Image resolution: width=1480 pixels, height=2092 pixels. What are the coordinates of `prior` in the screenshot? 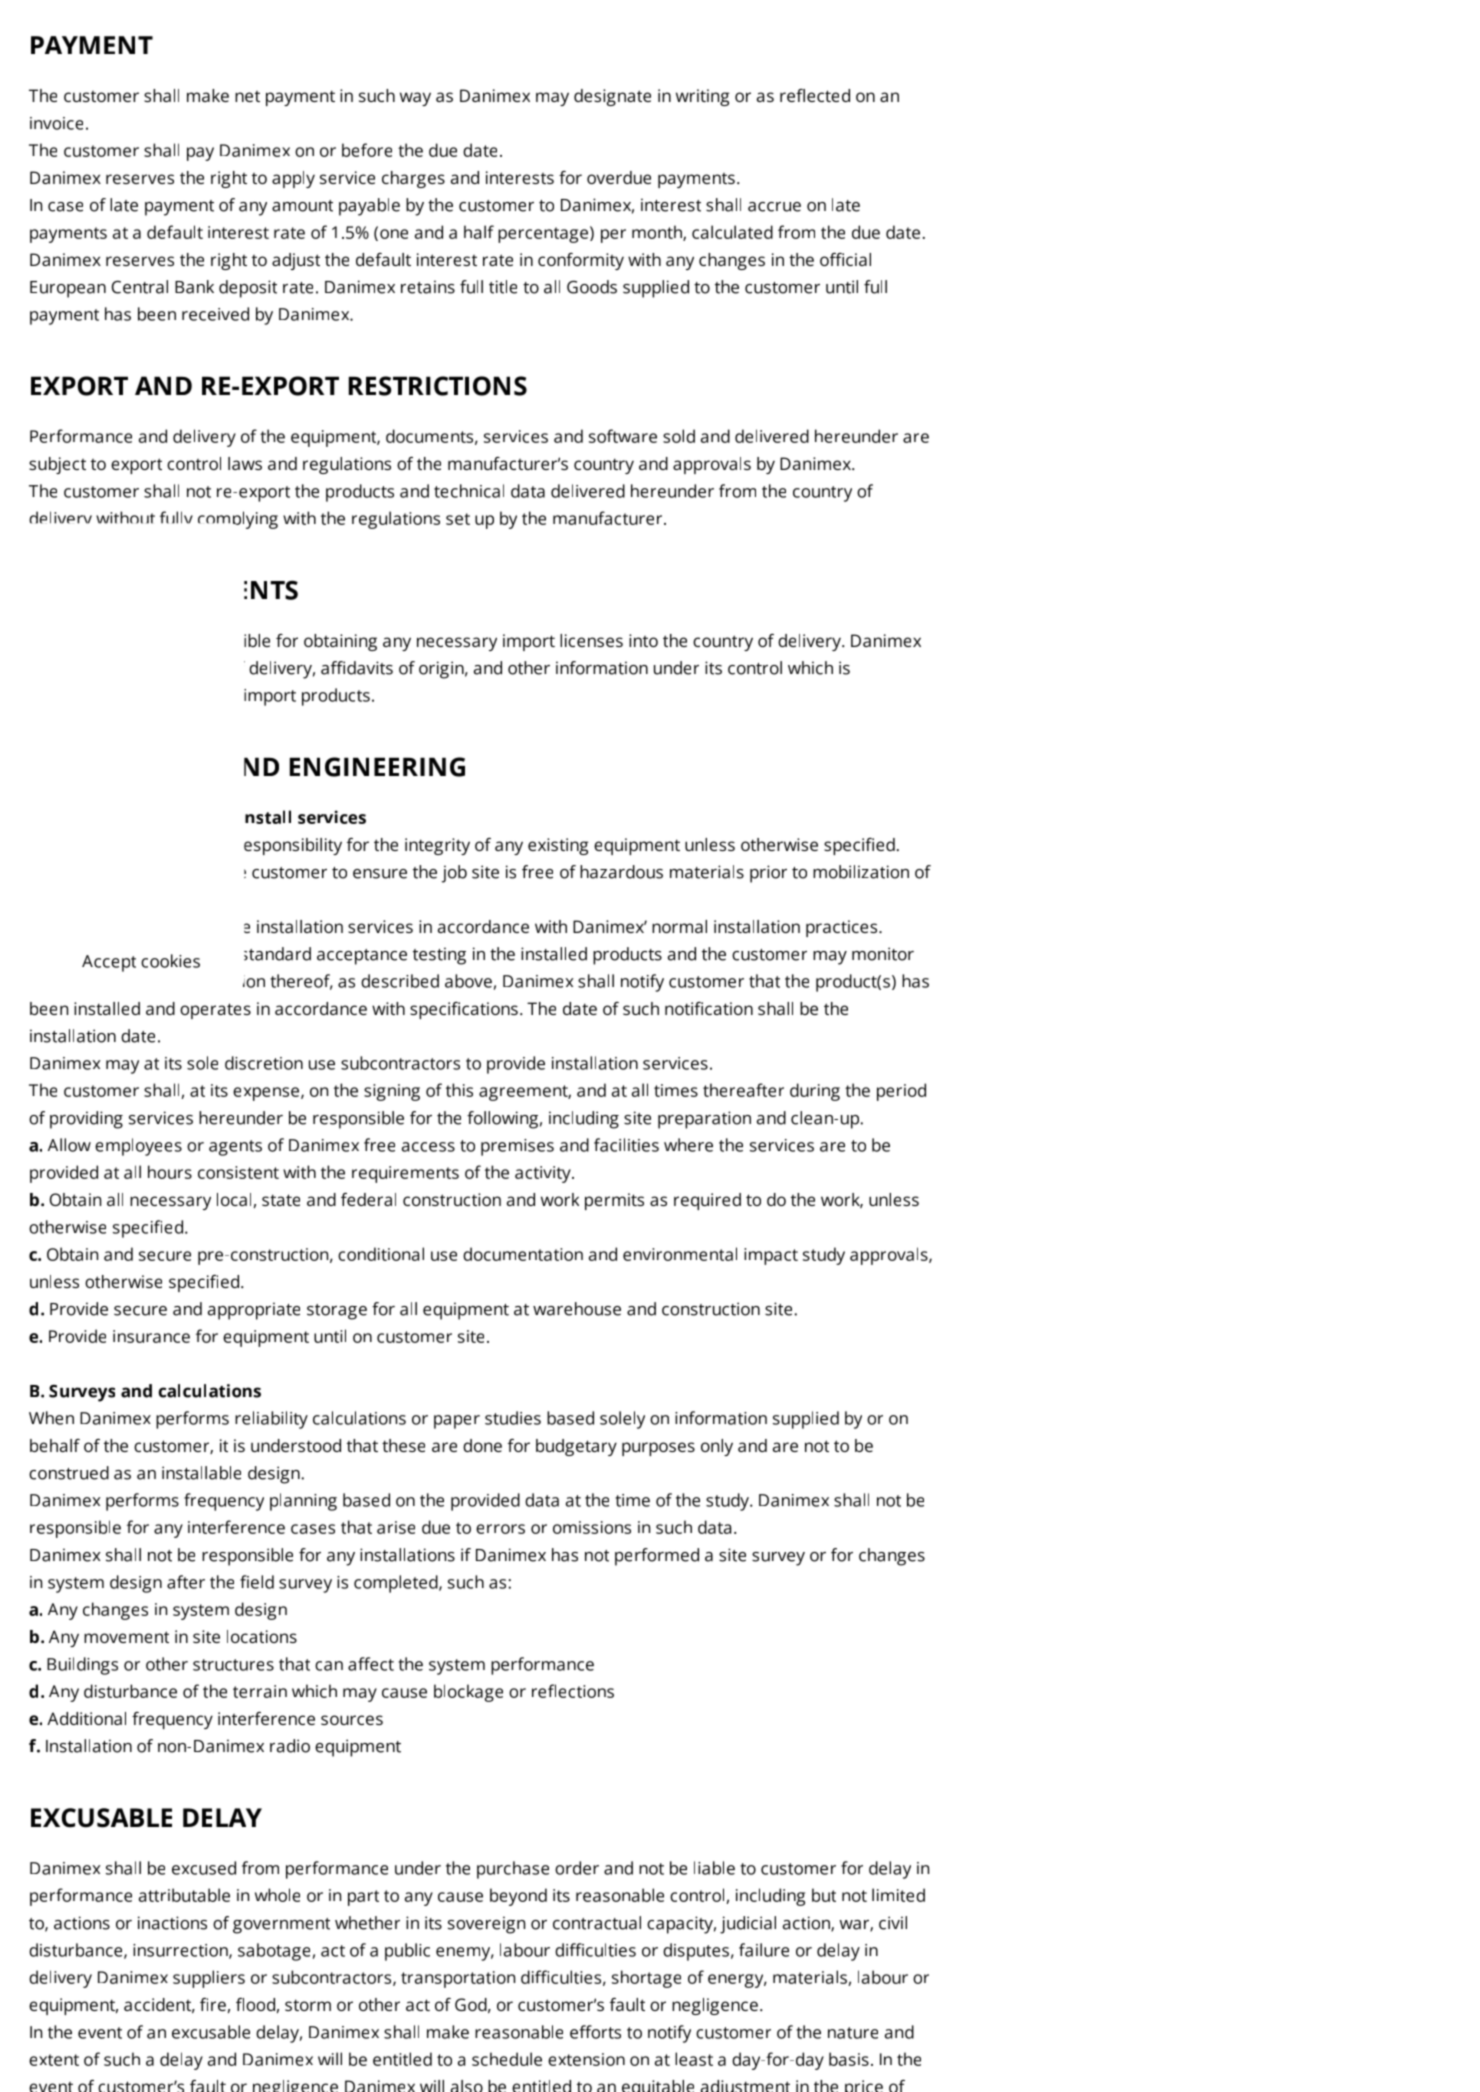 It's located at (768, 874).
